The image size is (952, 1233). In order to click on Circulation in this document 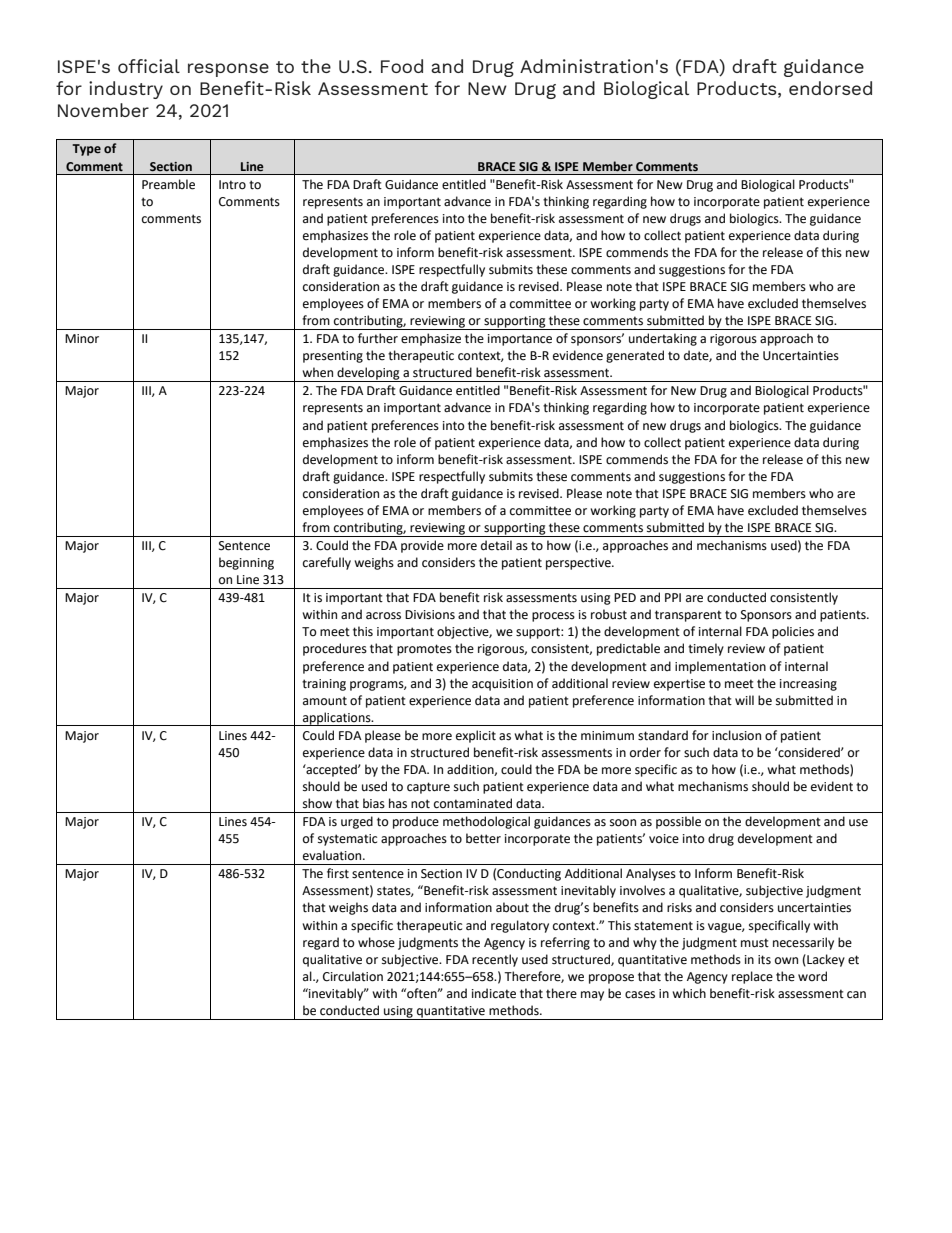, I will do `click(353, 976)`.
